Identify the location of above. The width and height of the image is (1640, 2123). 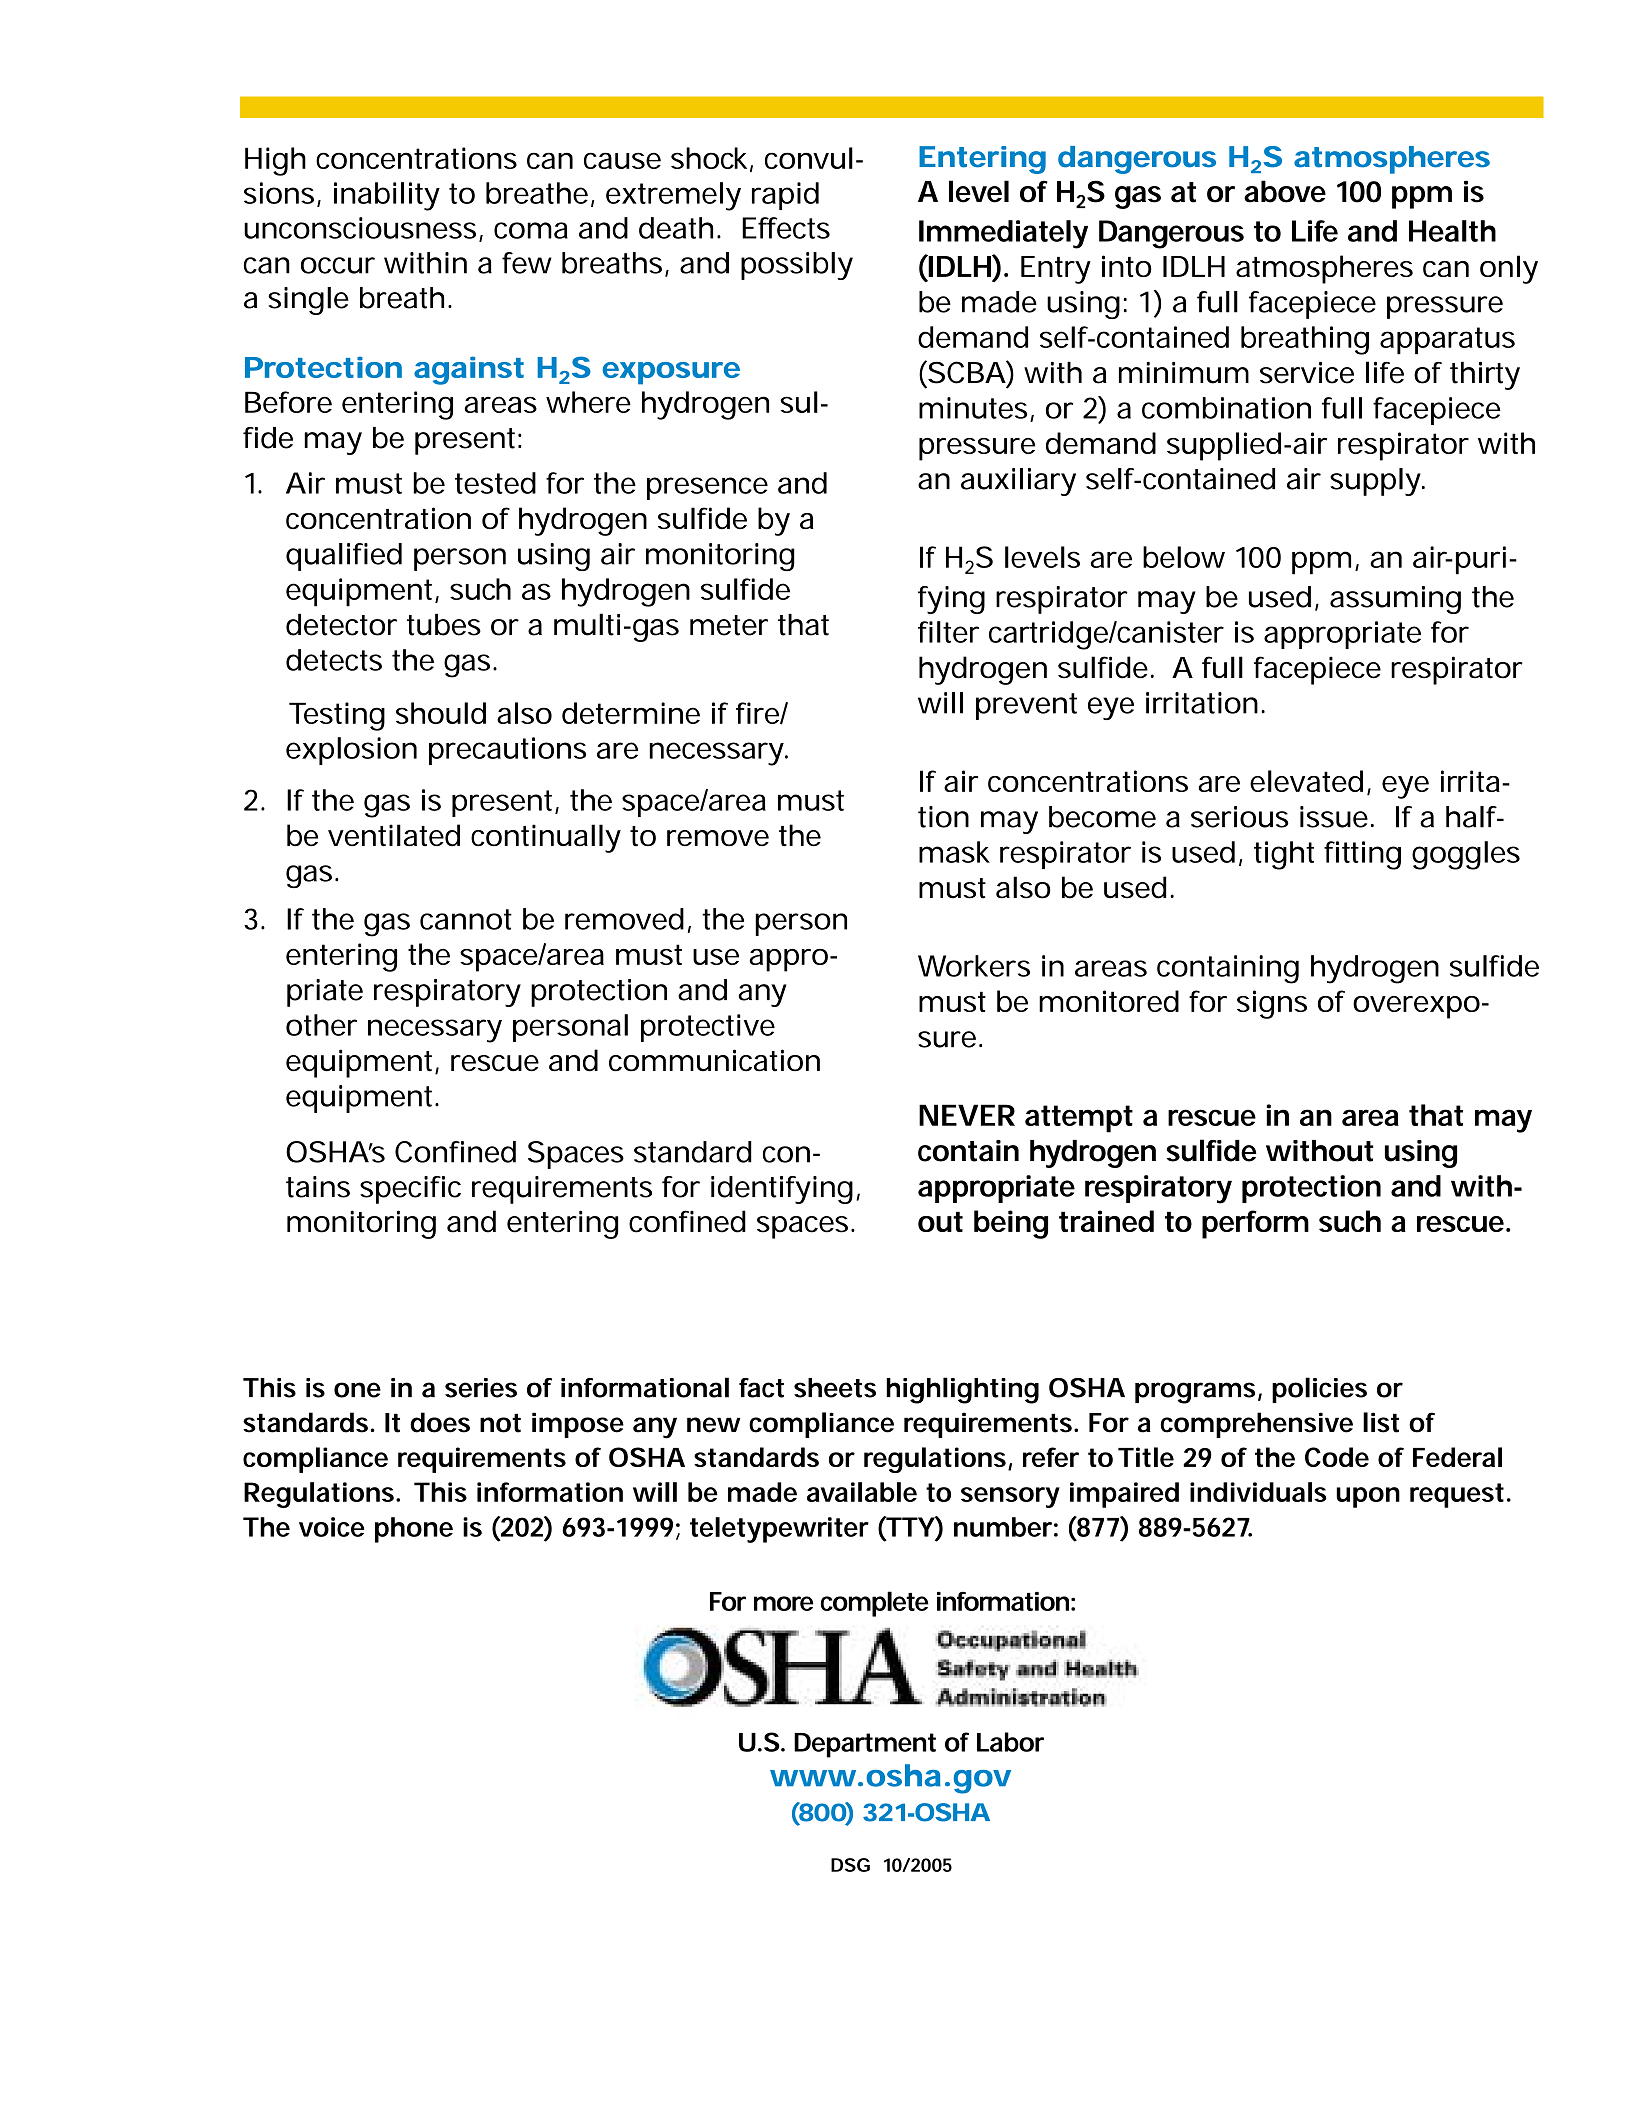
(1285, 191).
